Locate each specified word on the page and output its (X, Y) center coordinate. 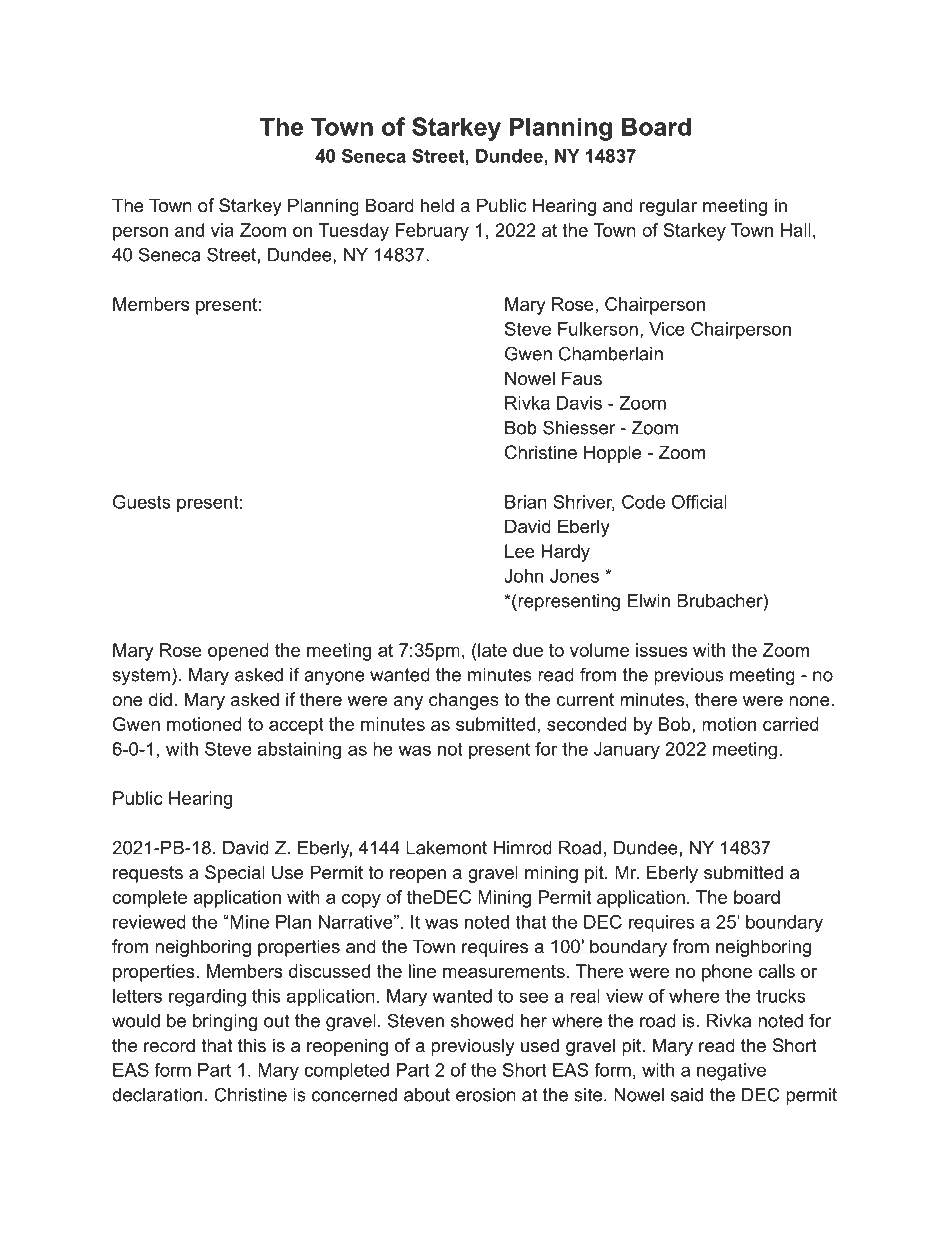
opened (238, 652)
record (169, 1045)
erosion (486, 1095)
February (432, 232)
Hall (796, 230)
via (222, 230)
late (491, 650)
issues (661, 650)
